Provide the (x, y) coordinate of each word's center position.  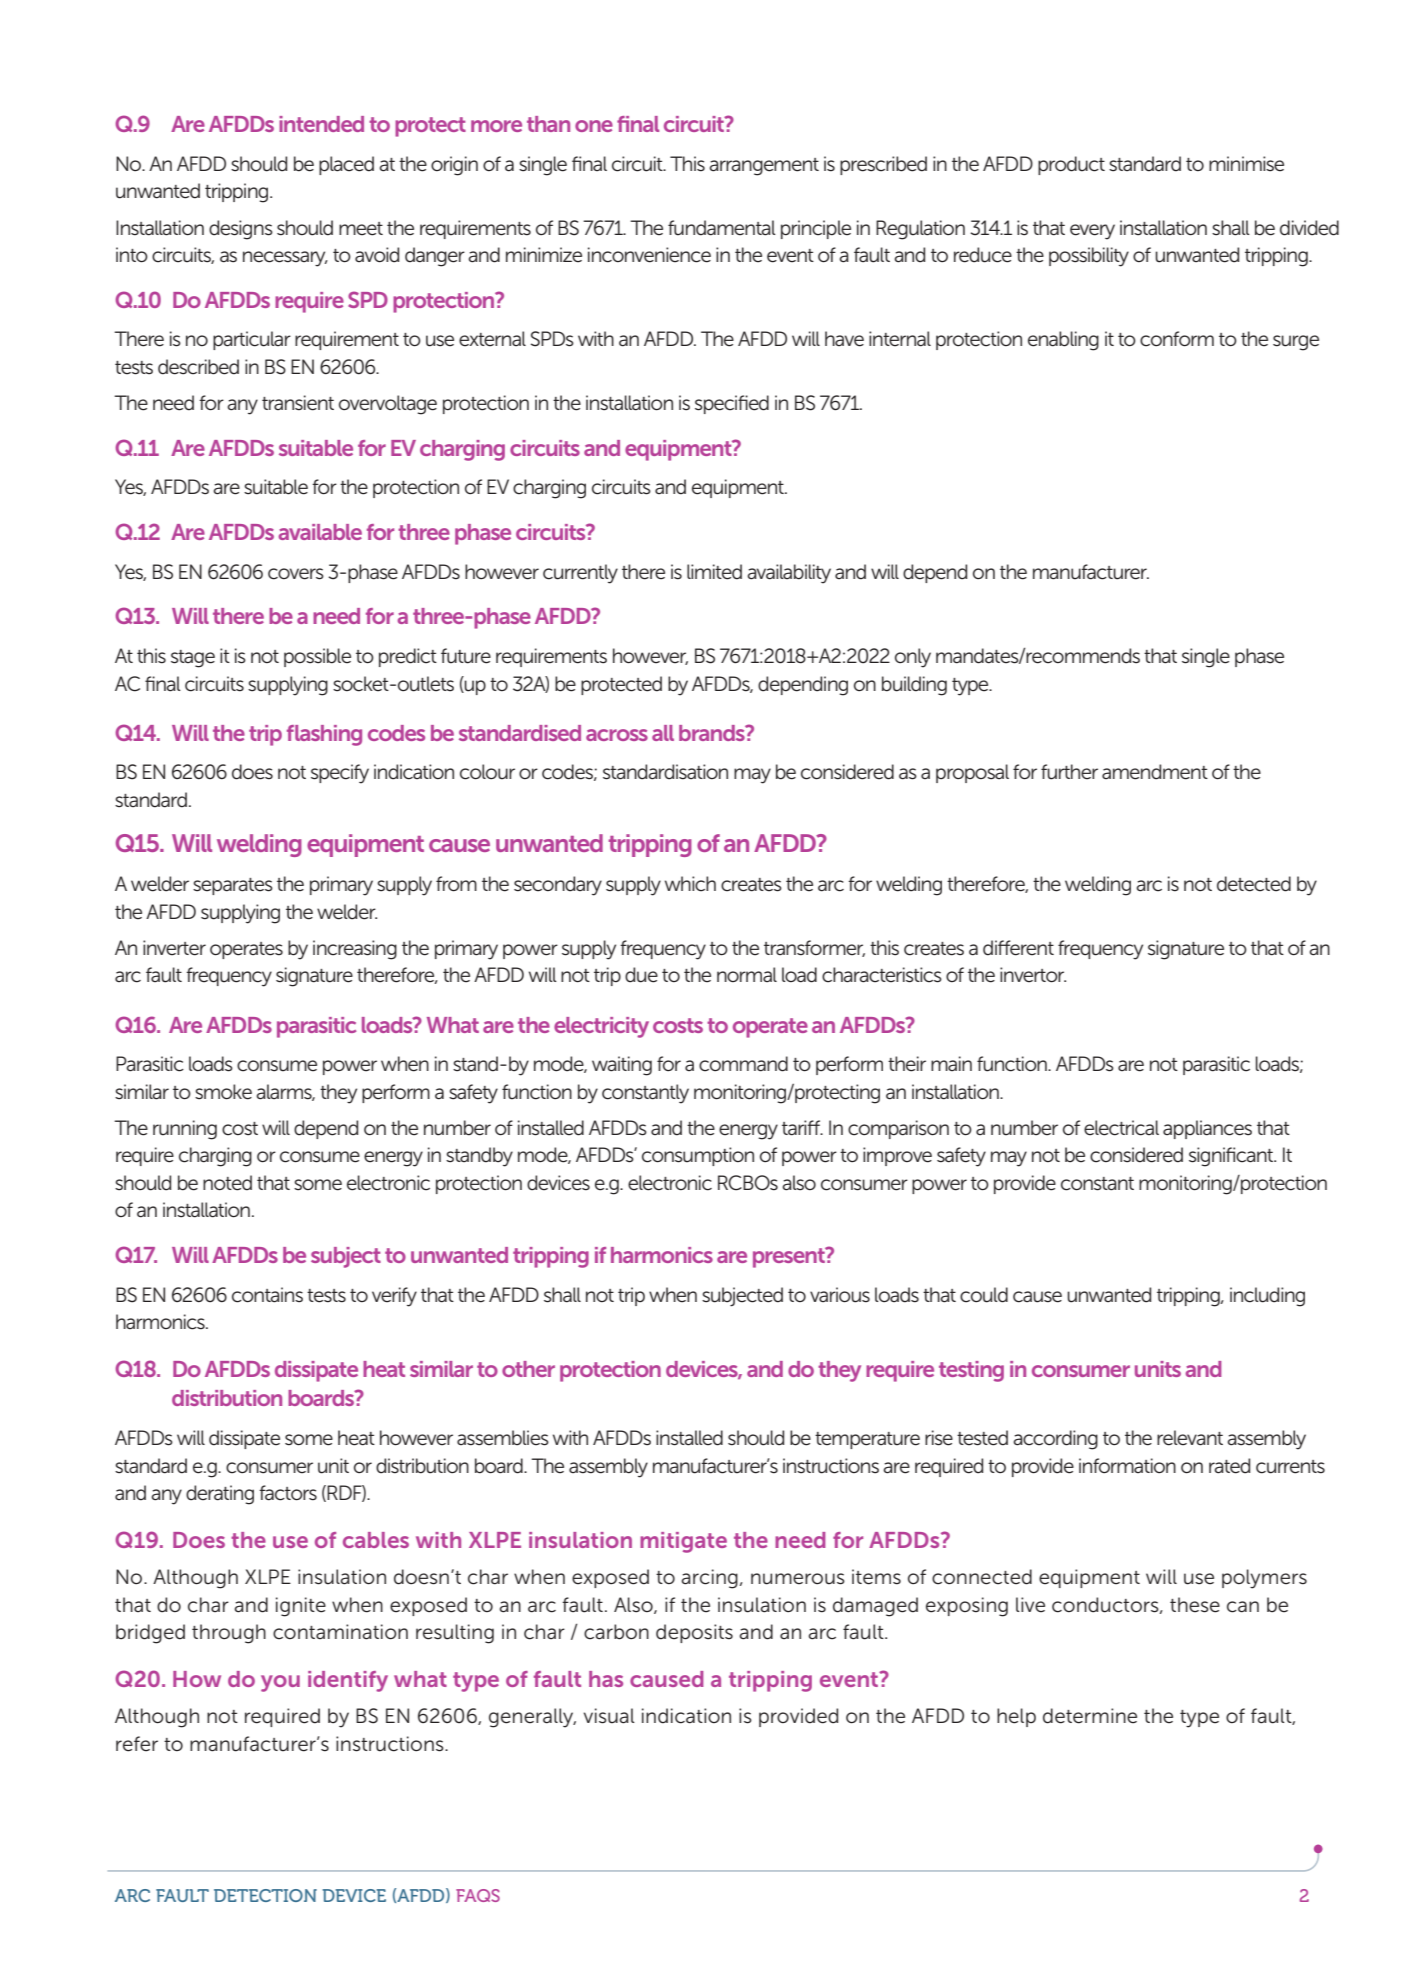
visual (609, 1716)
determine (1090, 1716)
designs (241, 230)
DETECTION (265, 1895)
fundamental (722, 228)
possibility (1089, 257)
